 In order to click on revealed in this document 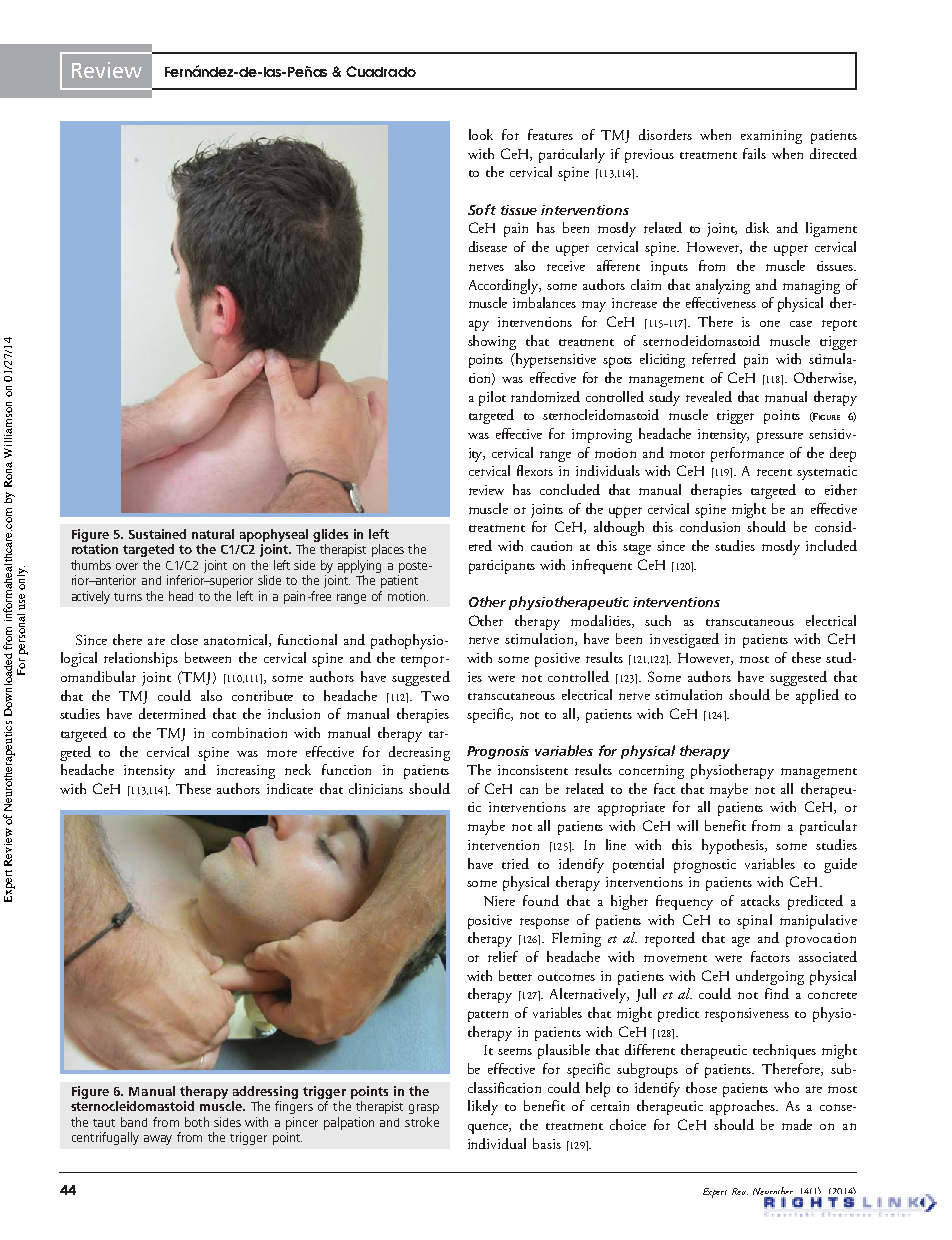, I will do `click(709, 396)`.
